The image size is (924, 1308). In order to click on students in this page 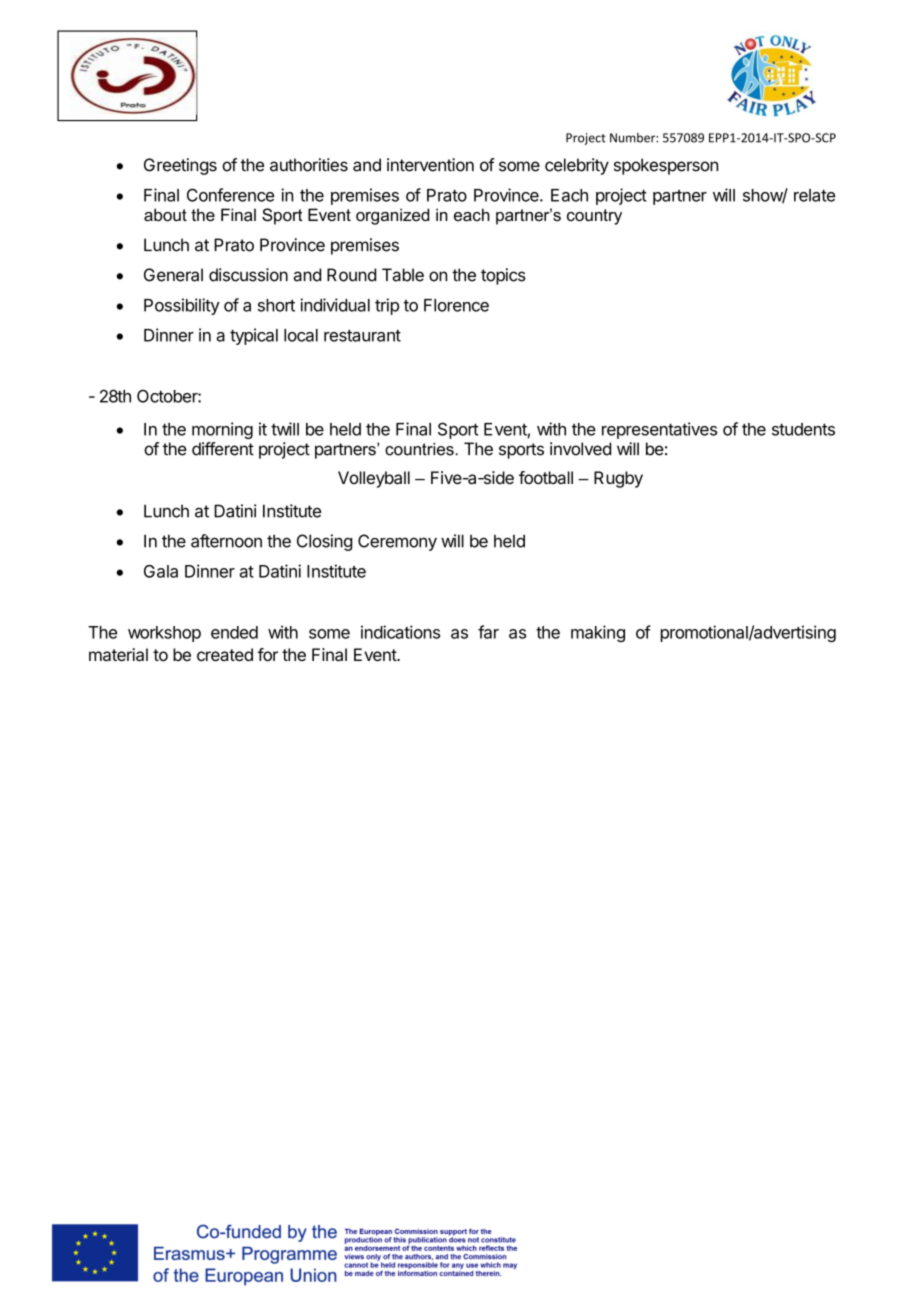, I will do `click(803, 429)`.
